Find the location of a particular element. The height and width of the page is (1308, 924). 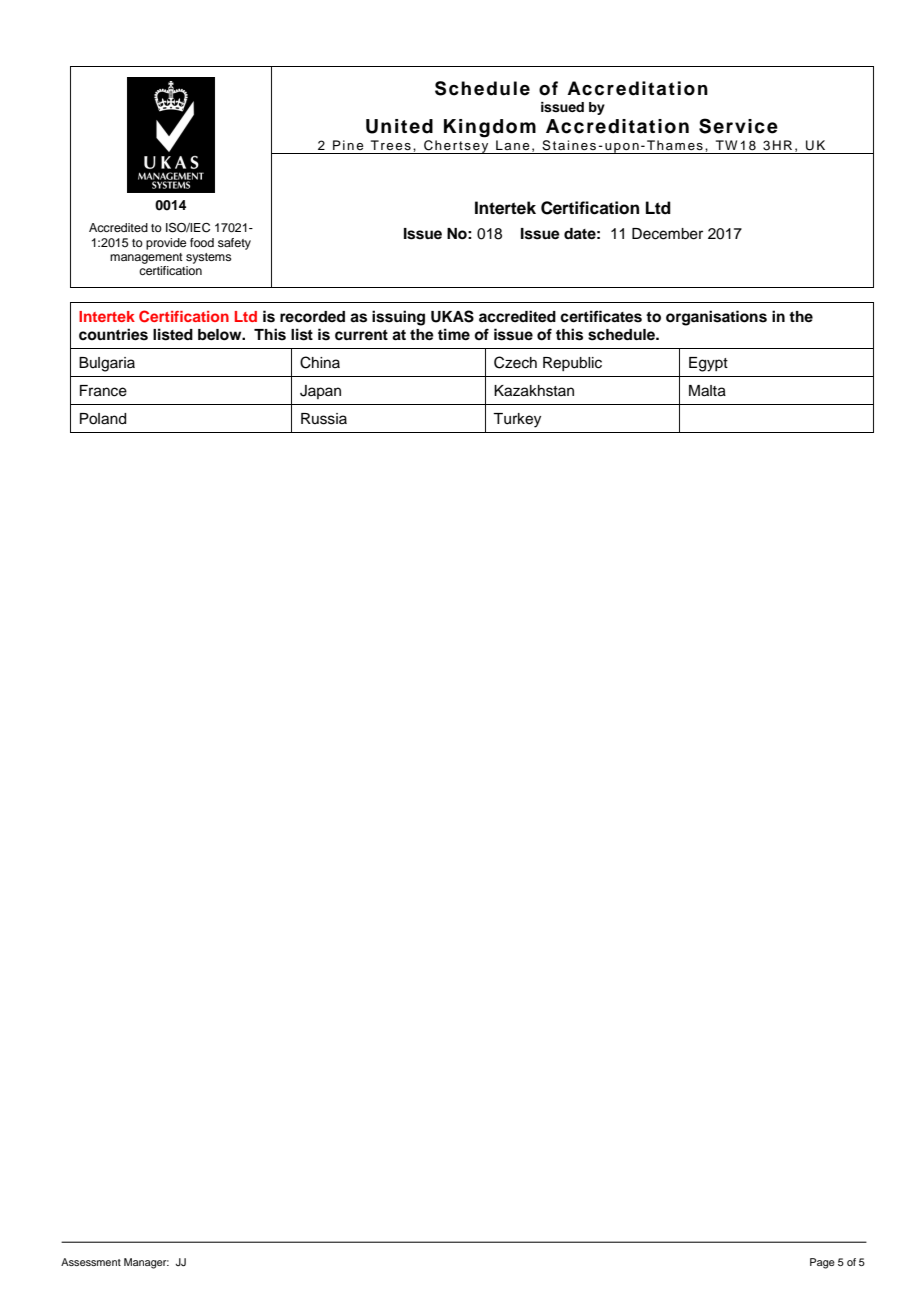

Malta is located at coordinates (707, 391).
